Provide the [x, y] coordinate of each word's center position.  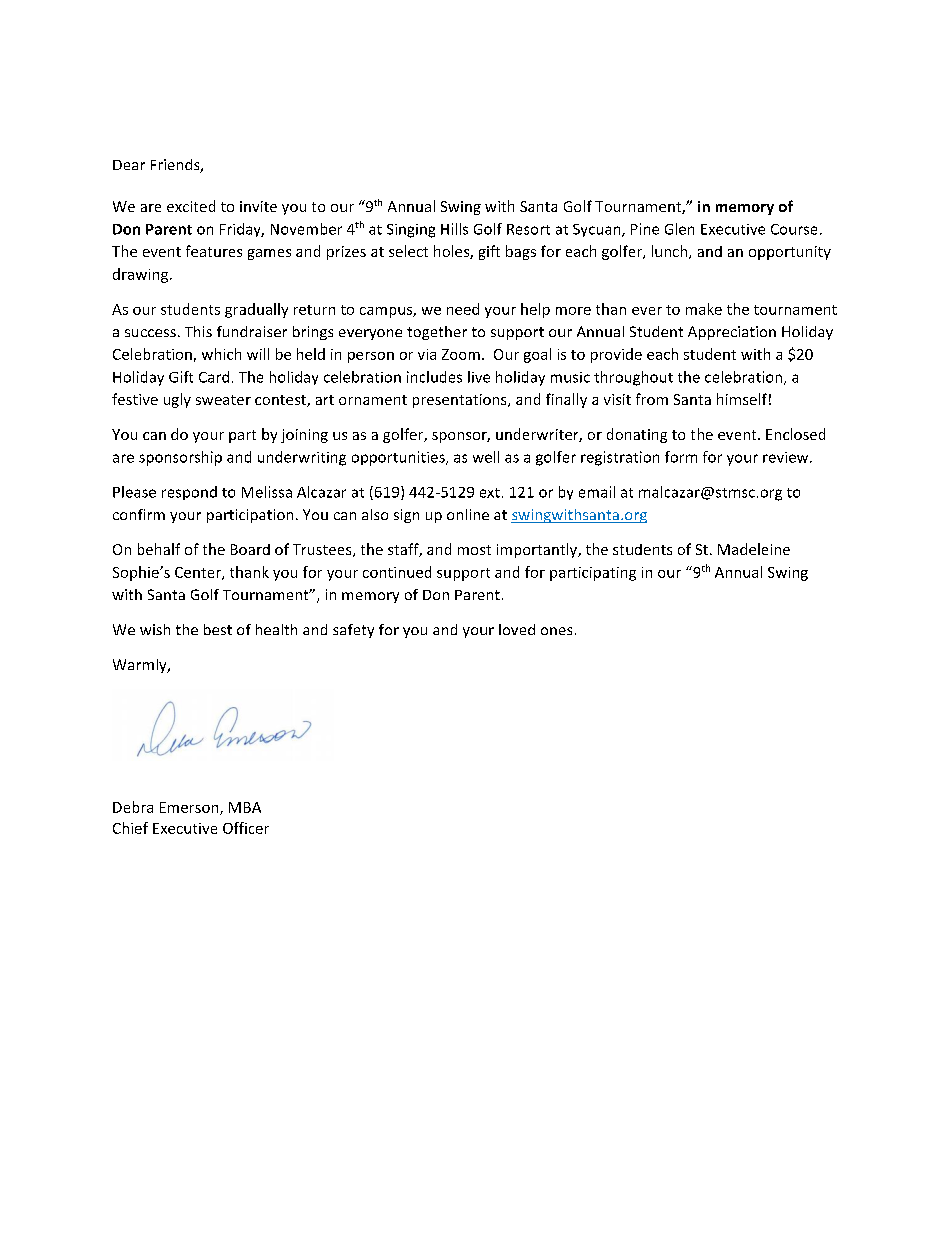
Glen [679, 229]
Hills [454, 229]
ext [490, 493]
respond [189, 493]
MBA [245, 807]
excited [191, 206]
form [681, 457]
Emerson [190, 808]
